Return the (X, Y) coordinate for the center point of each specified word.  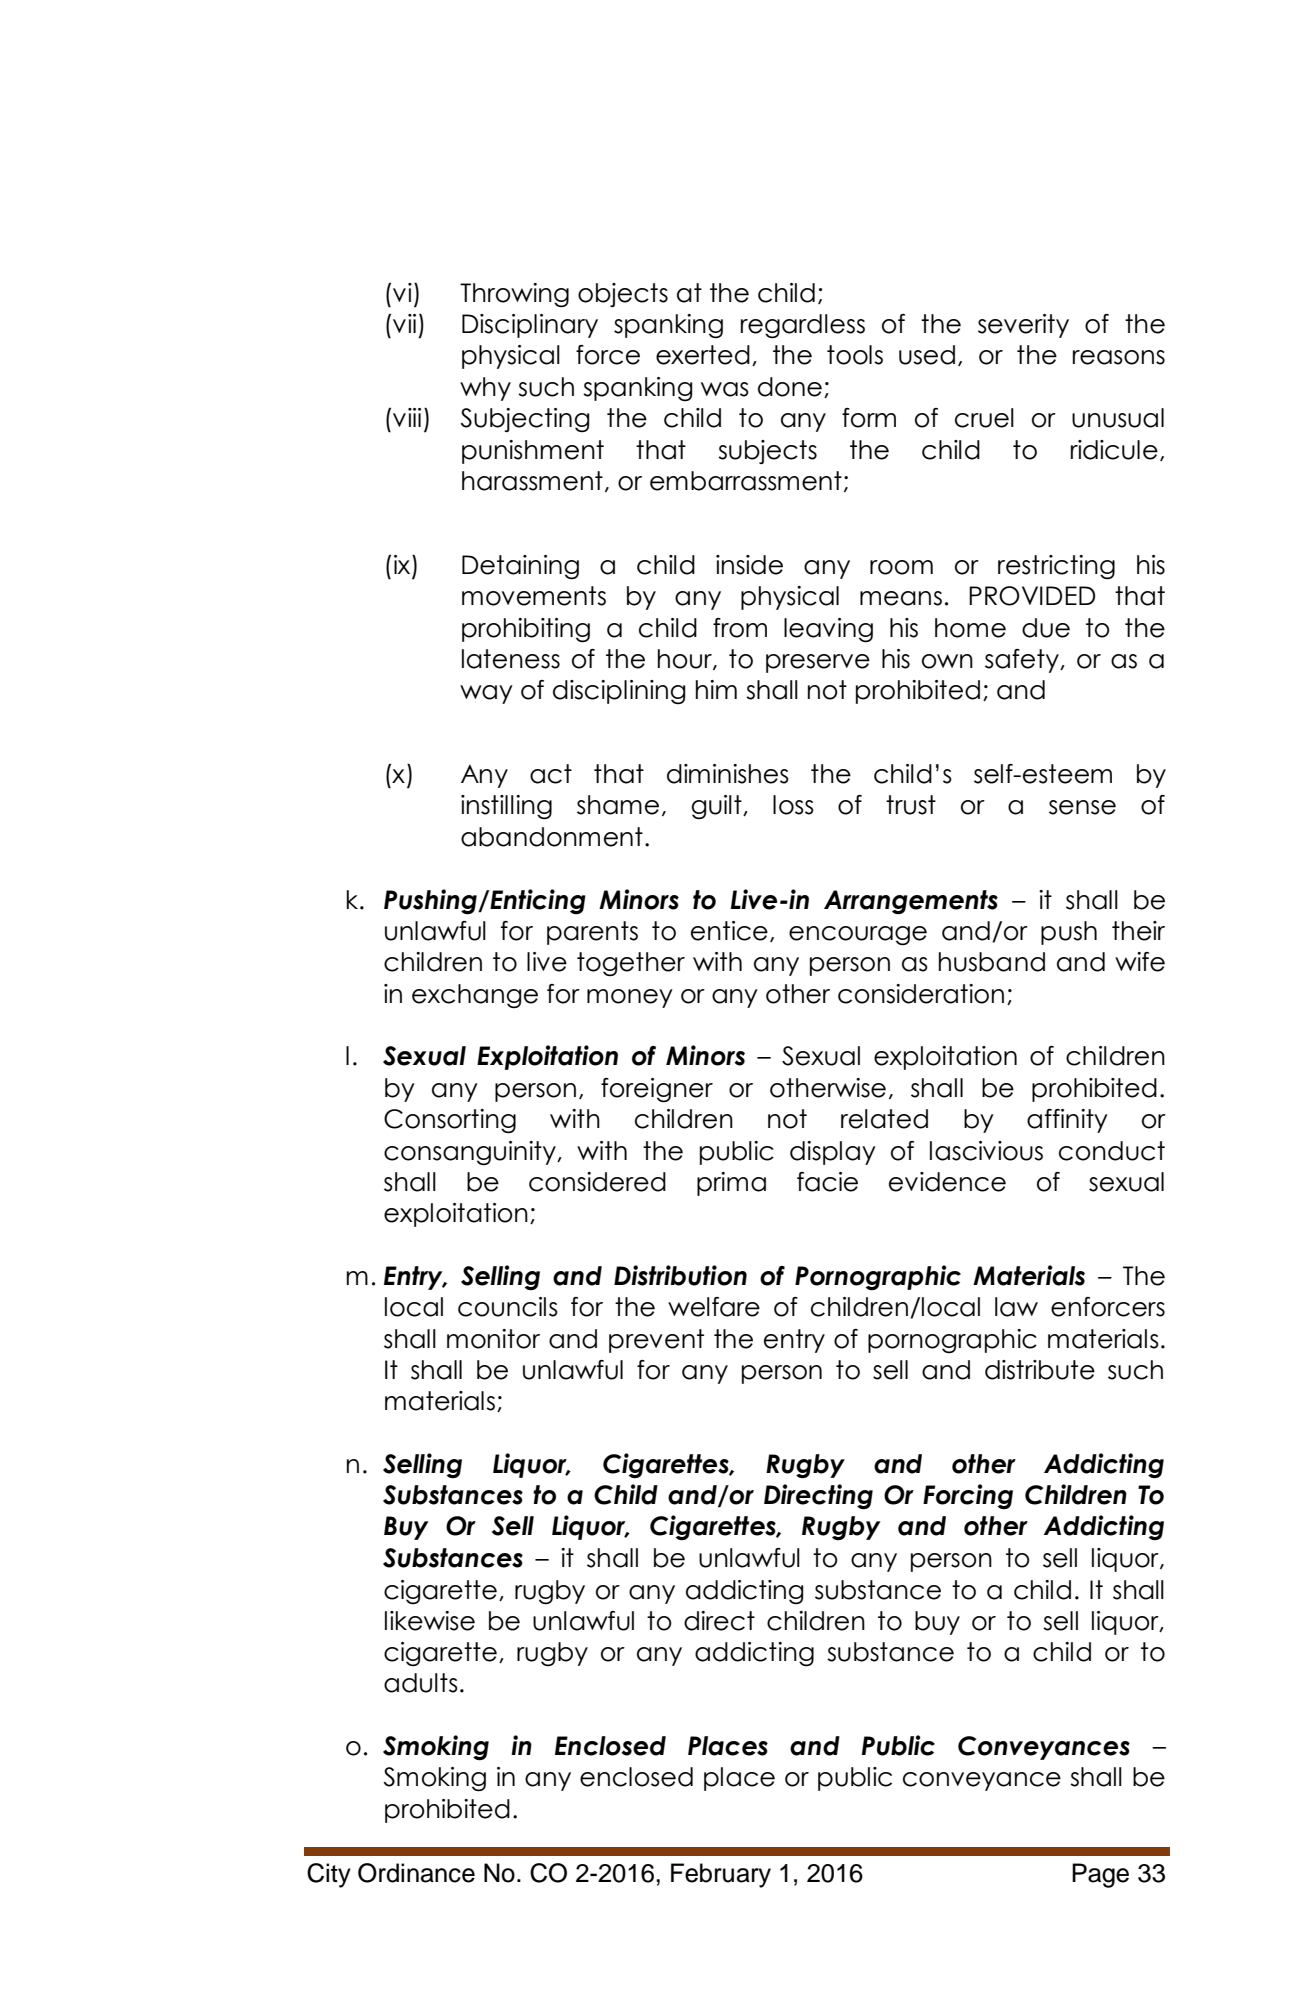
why (485, 389)
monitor (493, 1339)
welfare (714, 1307)
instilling (506, 807)
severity (1023, 326)
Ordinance (416, 1873)
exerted (703, 355)
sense (1082, 807)
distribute (1040, 1370)
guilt (718, 807)
